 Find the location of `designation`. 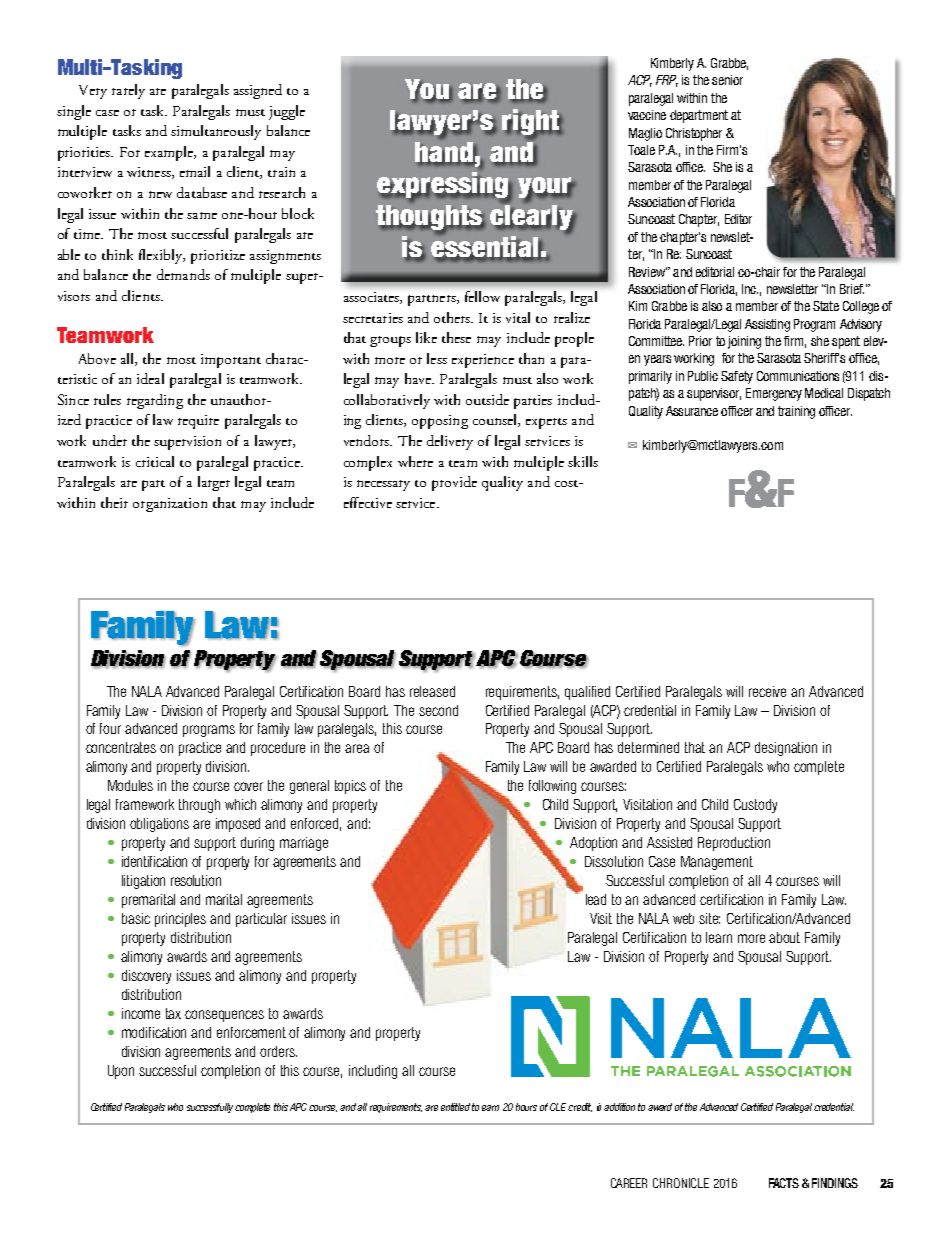

designation is located at coordinates (786, 749).
